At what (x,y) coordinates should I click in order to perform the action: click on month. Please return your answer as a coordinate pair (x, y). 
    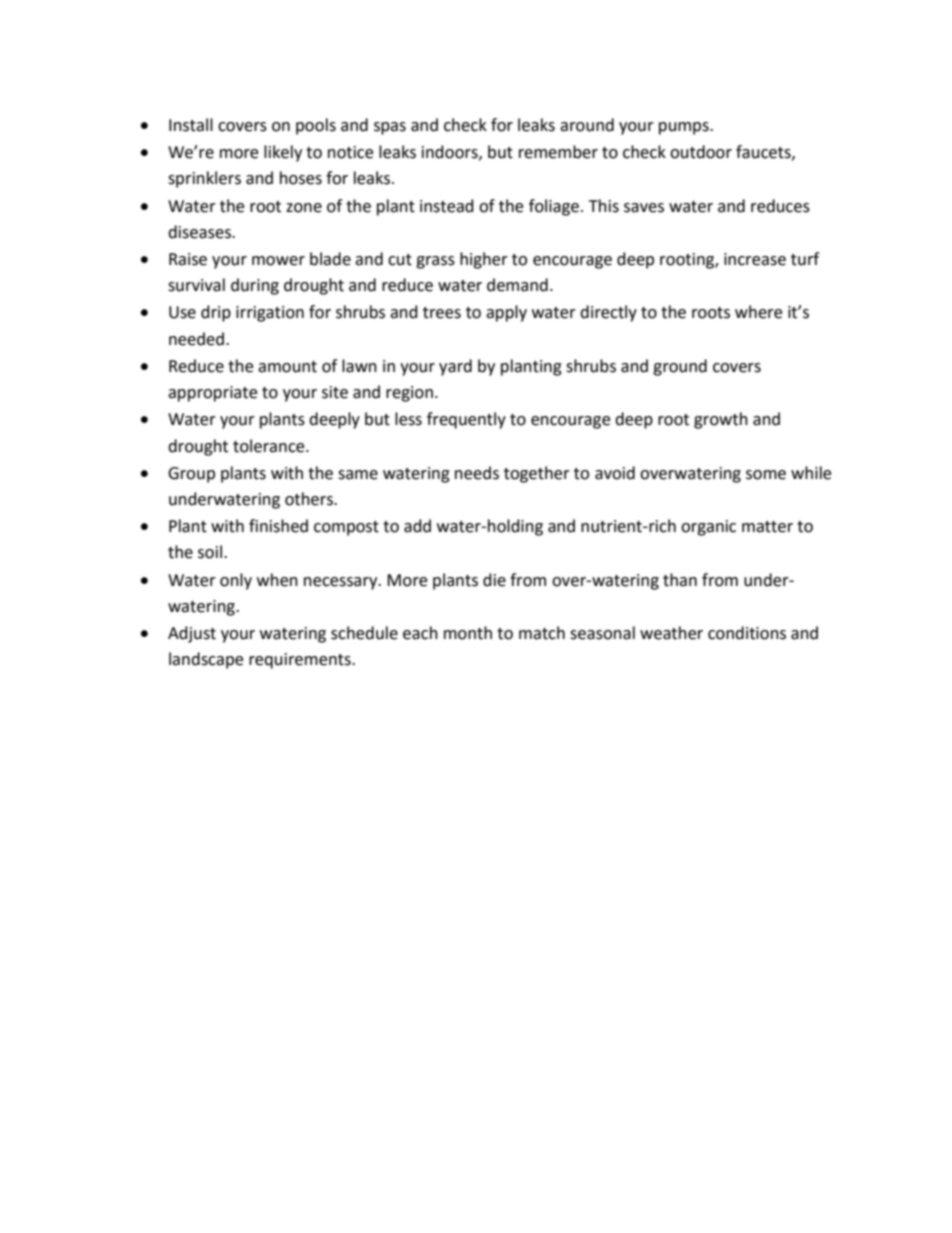
    Looking at the image, I should click on (468, 633).
